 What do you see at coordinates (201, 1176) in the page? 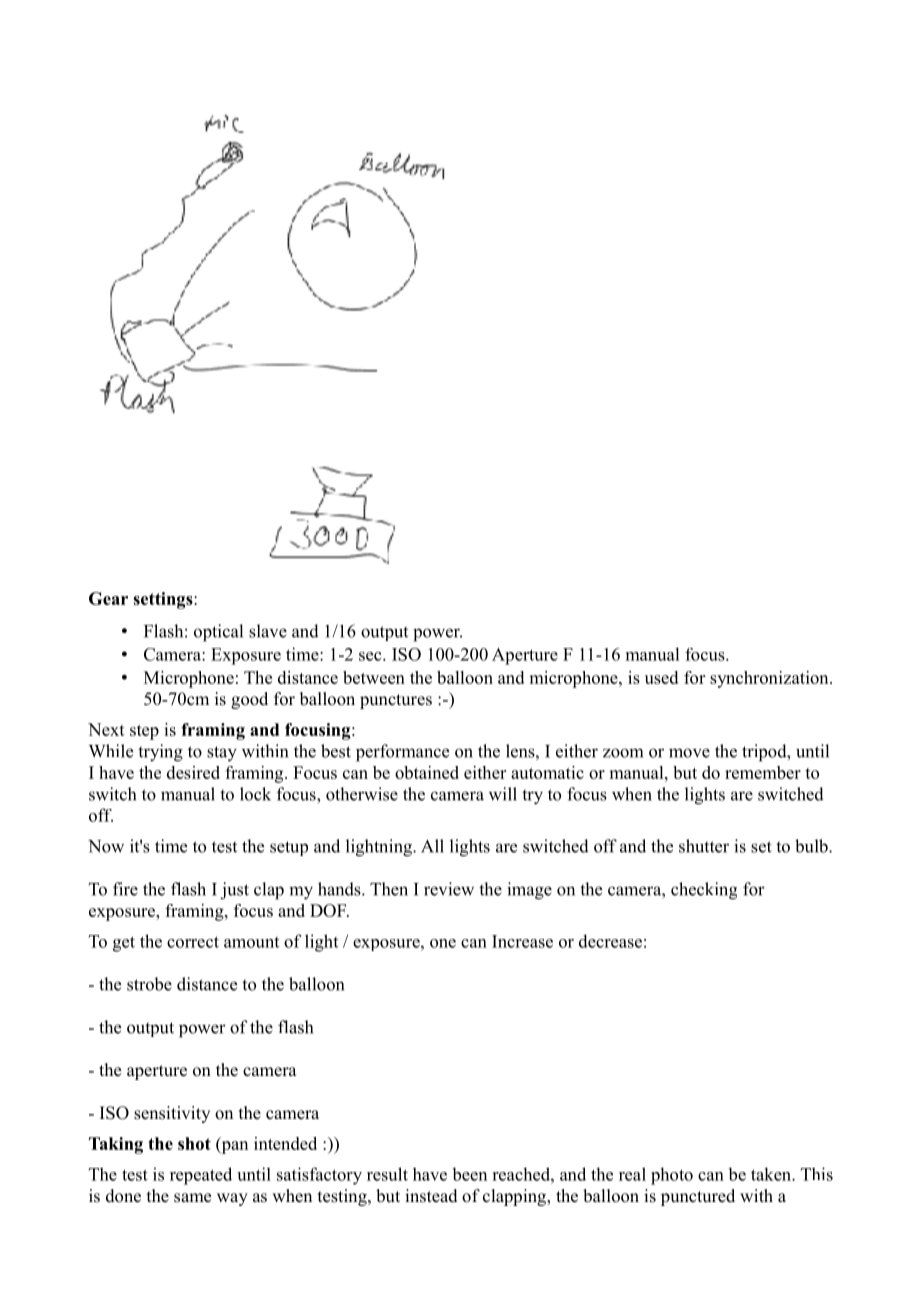
I see `repeated` at bounding box center [201, 1176].
